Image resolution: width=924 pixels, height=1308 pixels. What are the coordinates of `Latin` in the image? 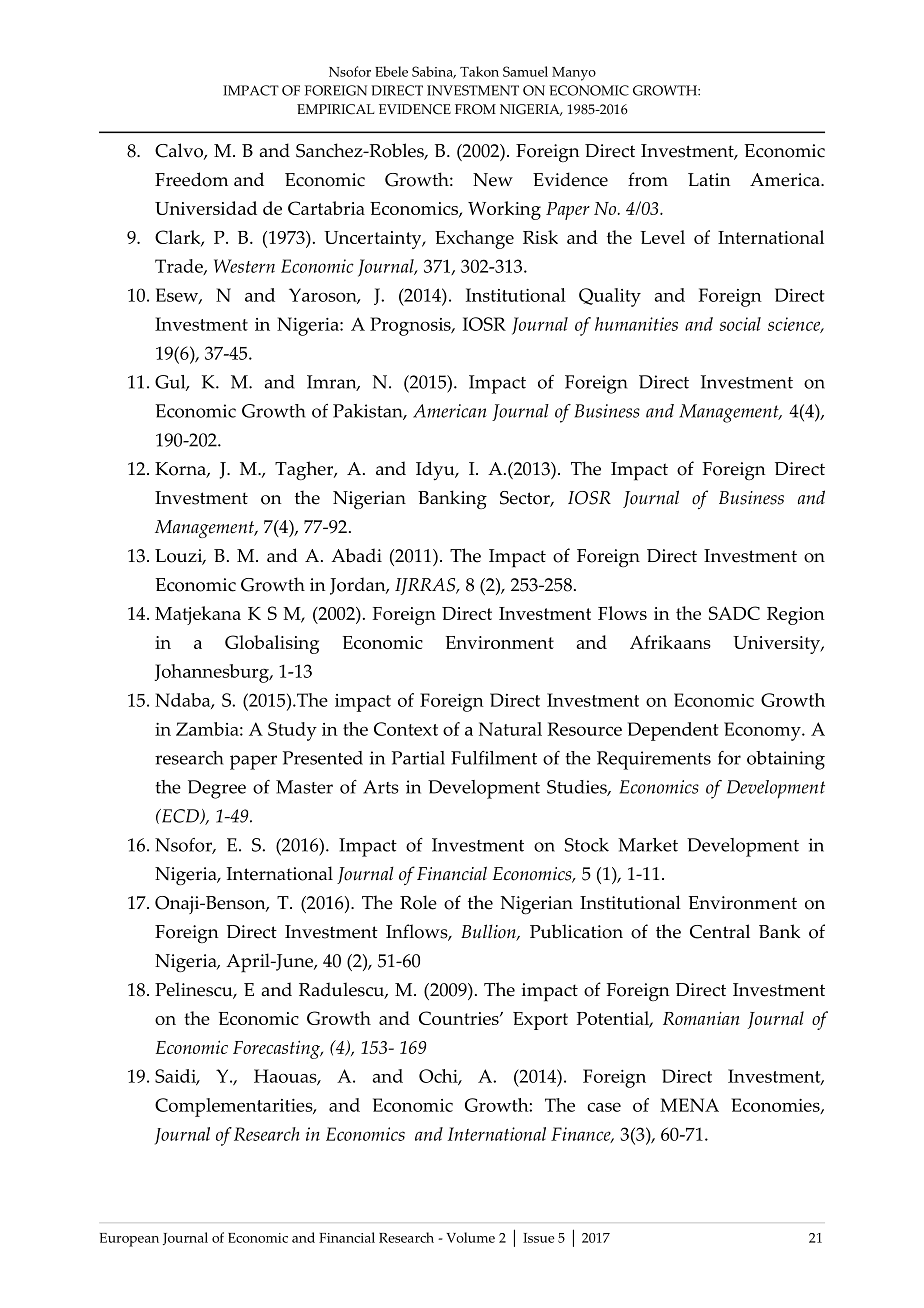 It's located at (709, 179).
